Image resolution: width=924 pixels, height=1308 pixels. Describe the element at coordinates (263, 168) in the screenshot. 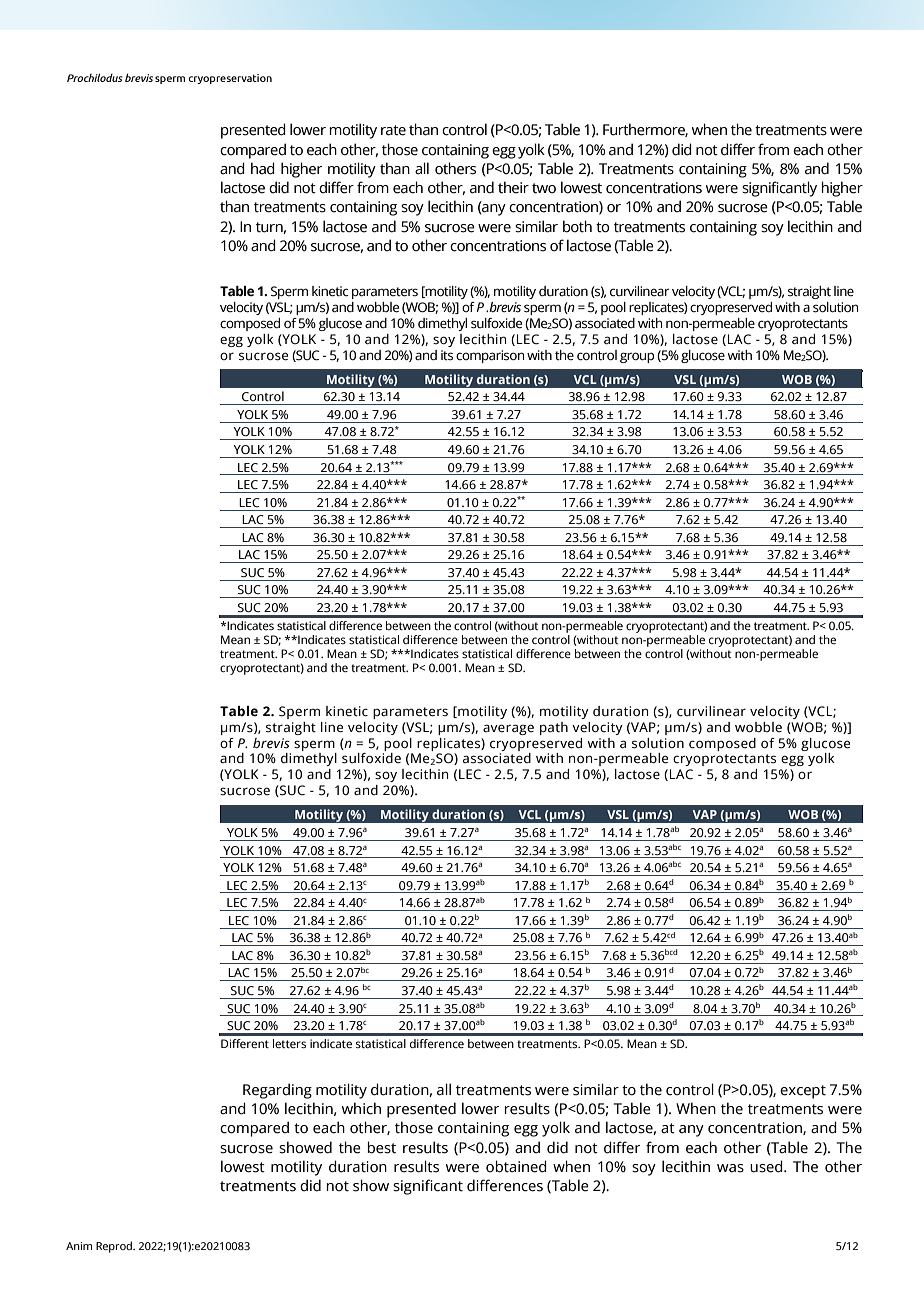

I see `had` at that location.
